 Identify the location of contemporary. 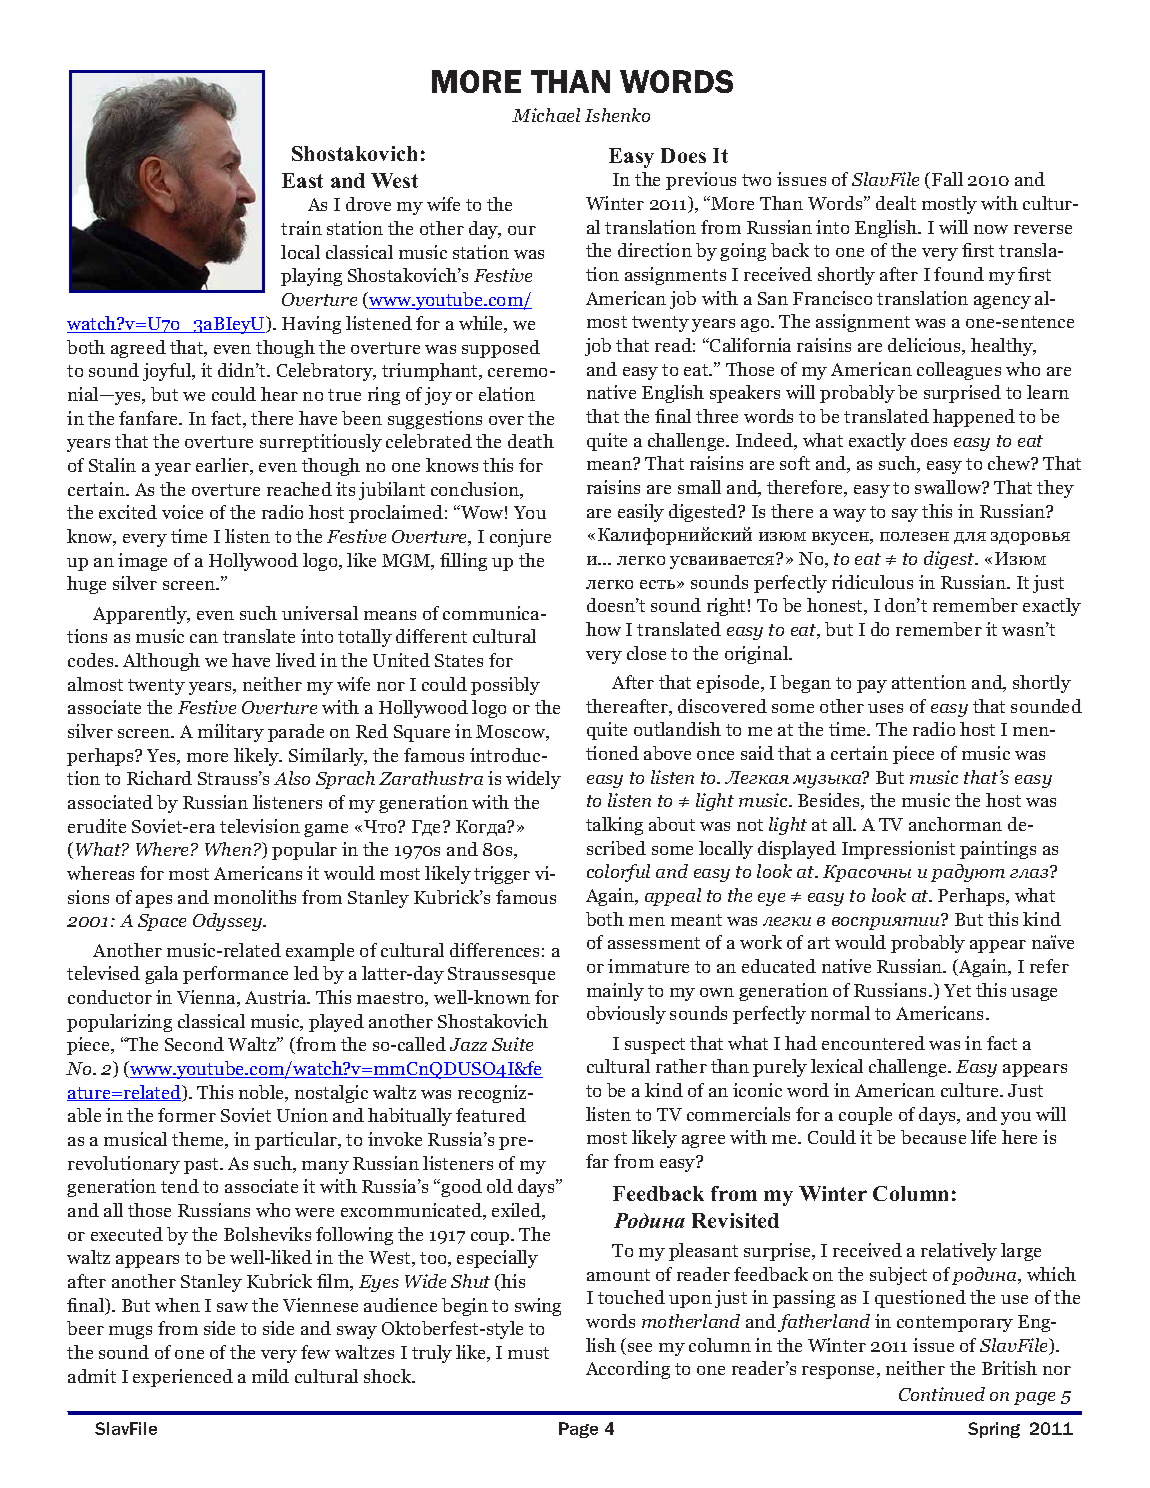
(955, 1324).
